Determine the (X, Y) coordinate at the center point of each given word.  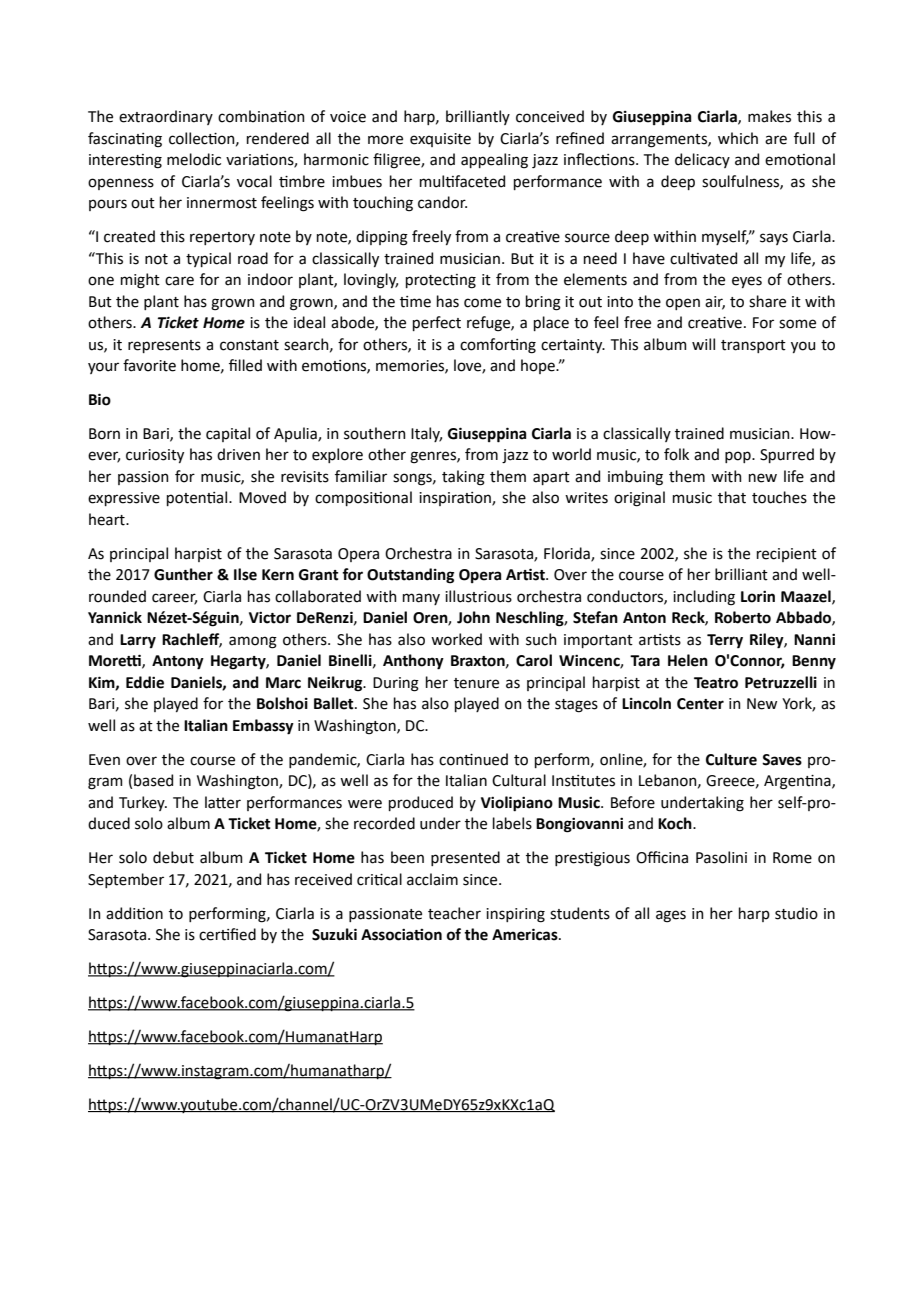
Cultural (519, 780)
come (482, 303)
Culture (731, 759)
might (140, 281)
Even (104, 760)
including (704, 598)
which (738, 138)
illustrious (478, 596)
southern (375, 433)
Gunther (183, 574)
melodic (194, 159)
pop (739, 457)
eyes (747, 282)
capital (228, 434)
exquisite (440, 140)
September (126, 880)
